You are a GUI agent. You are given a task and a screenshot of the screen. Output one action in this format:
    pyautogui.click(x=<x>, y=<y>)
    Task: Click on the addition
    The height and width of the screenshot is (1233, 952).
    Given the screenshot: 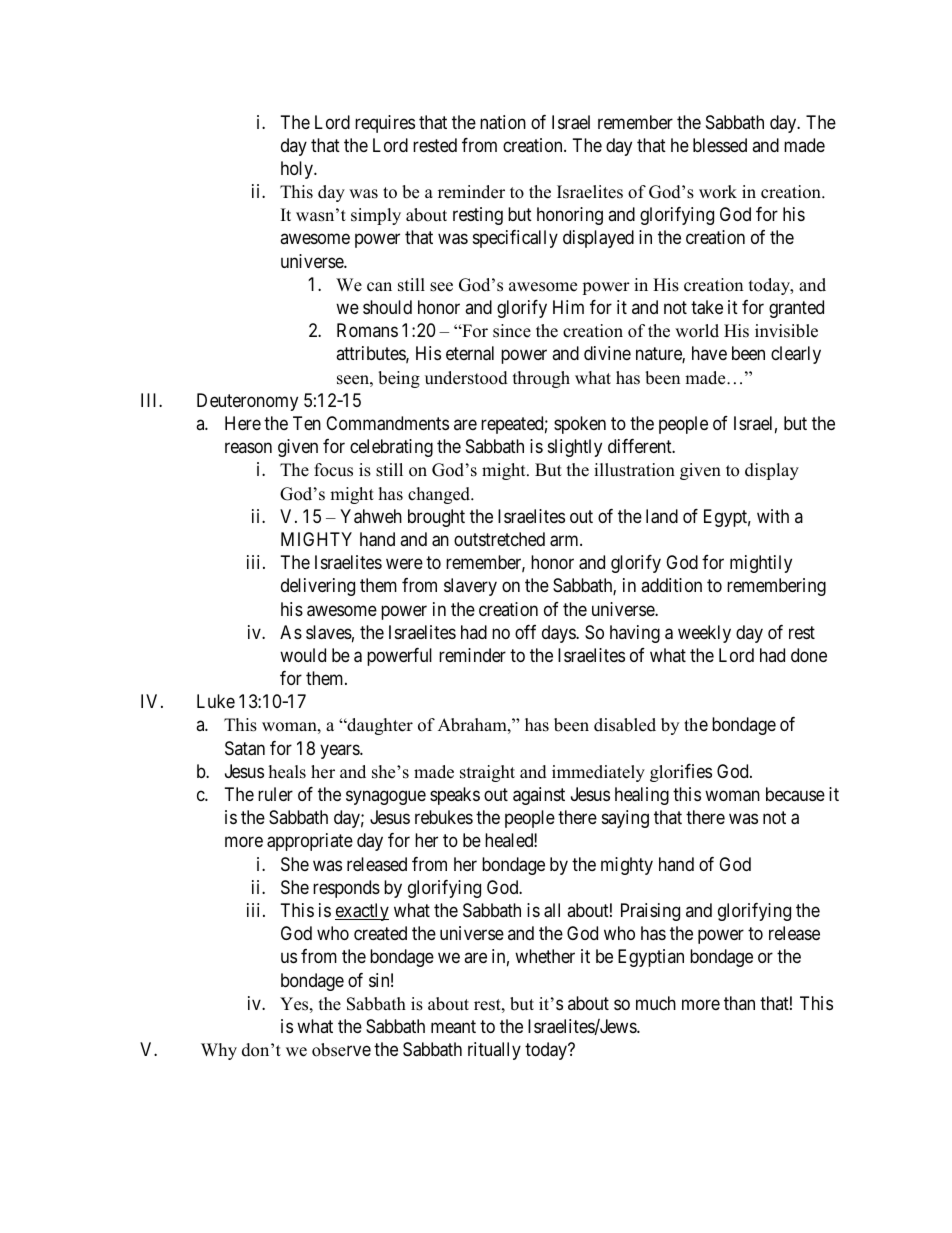 What is the action you would take?
    pyautogui.click(x=671, y=585)
